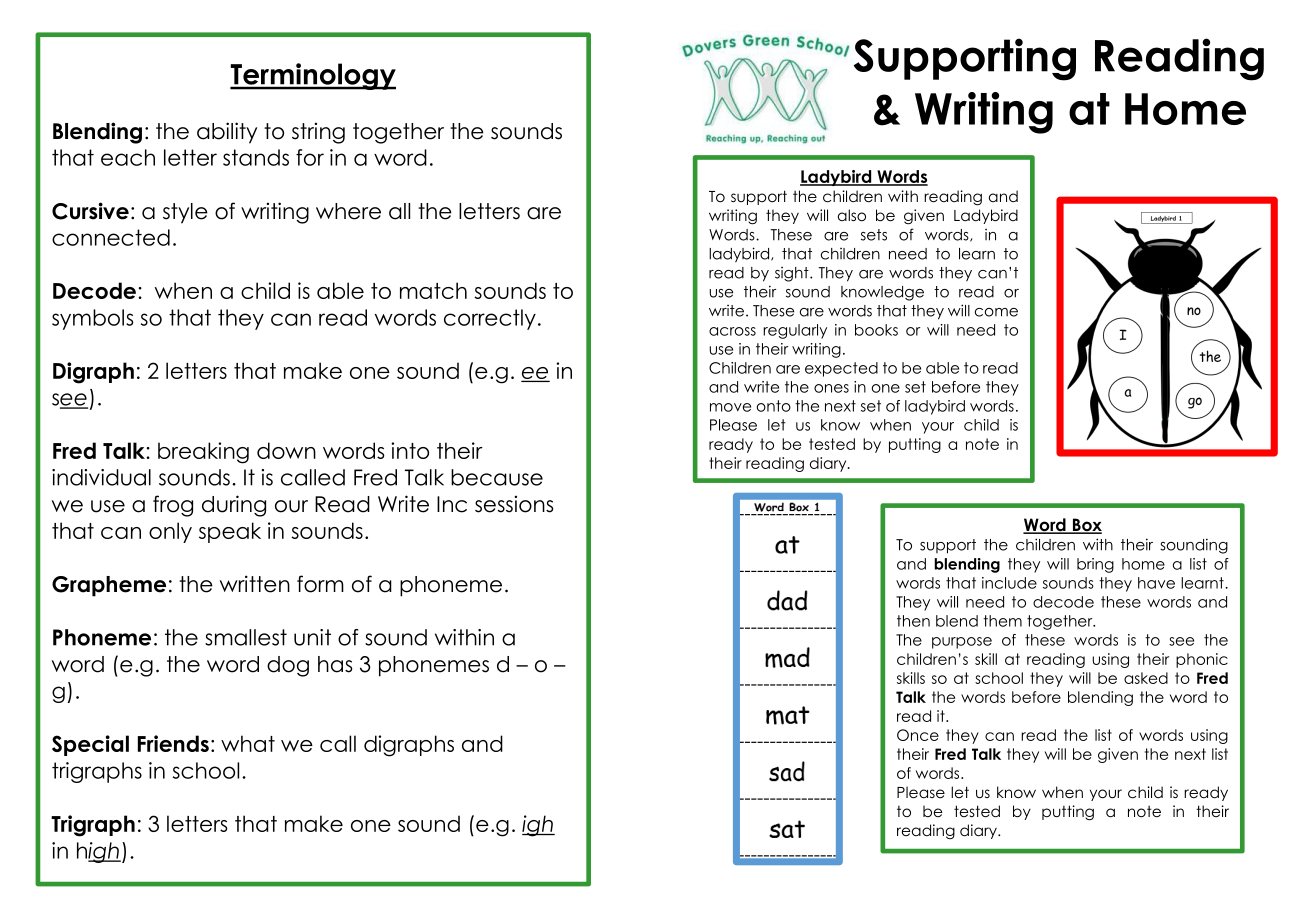  Describe the element at coordinates (99, 852) in the page. I see `high` at that location.
